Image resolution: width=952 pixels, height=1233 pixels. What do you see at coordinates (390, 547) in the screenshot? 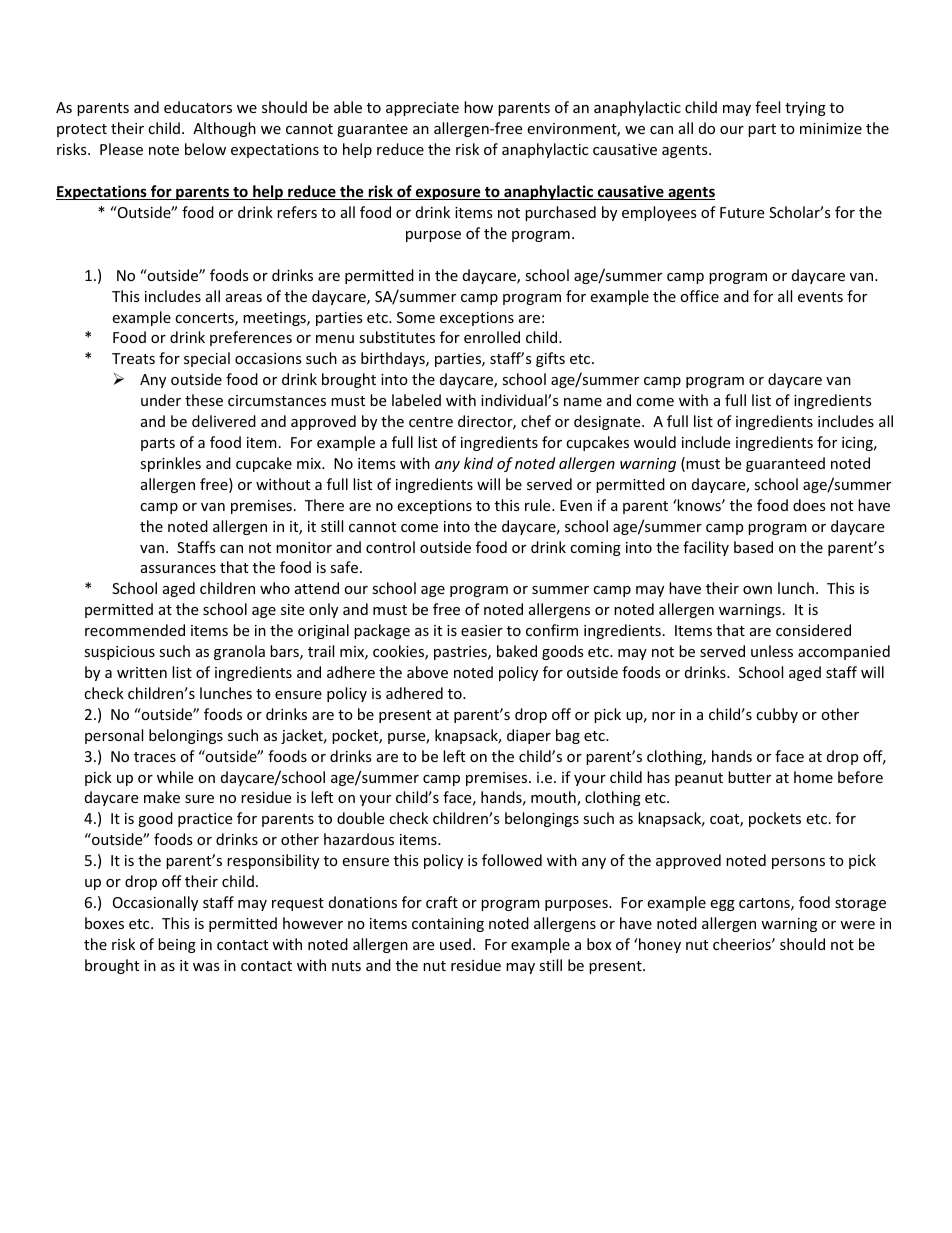
I see `control` at bounding box center [390, 547].
